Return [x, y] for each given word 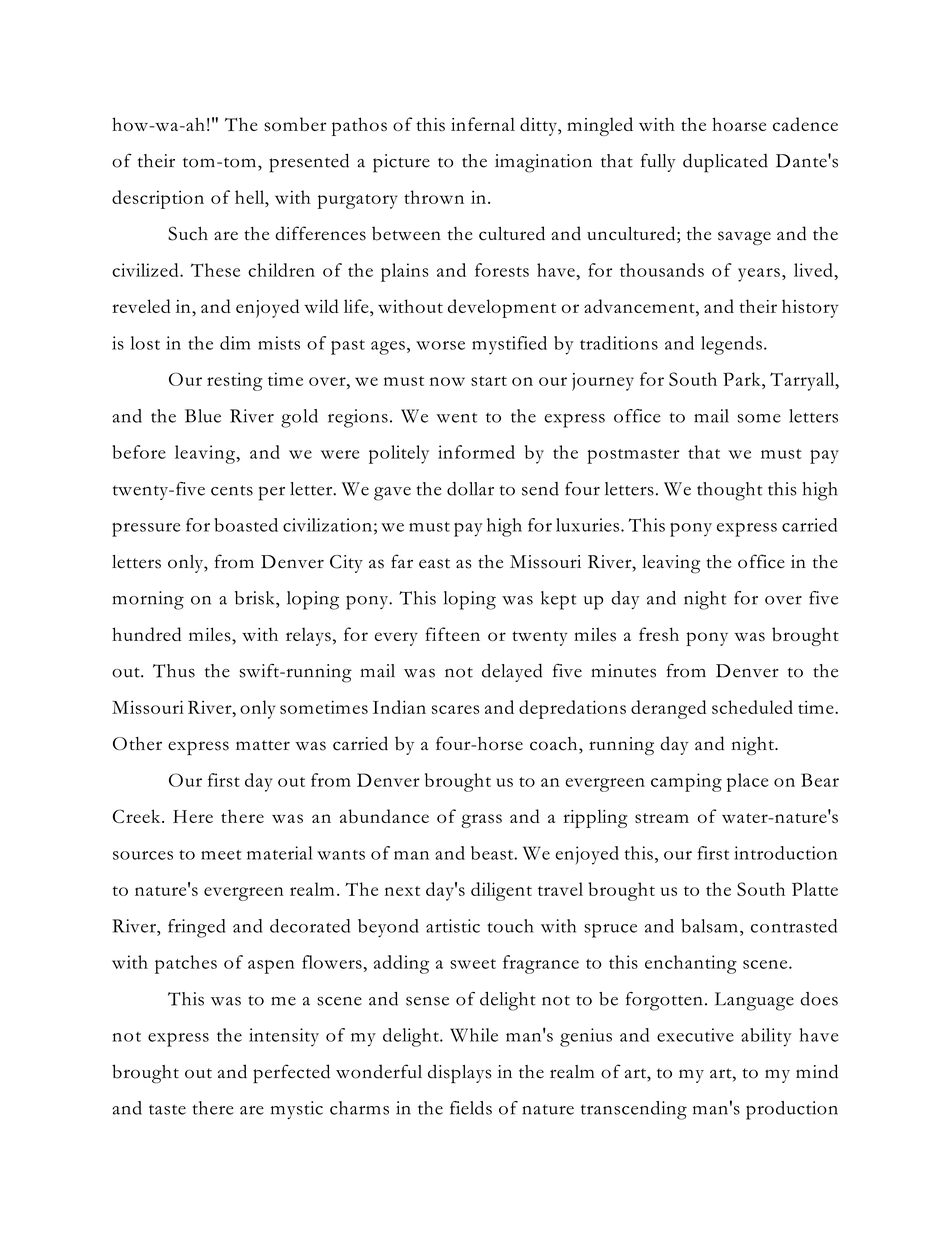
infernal [483, 124]
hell [251, 197]
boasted [246, 525]
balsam [709, 926]
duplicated [725, 163]
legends [731, 345]
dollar [470, 489]
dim [235, 343]
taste [167, 1109]
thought [729, 491]
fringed [196, 928]
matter [263, 745]
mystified [509, 345]
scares [455, 709]
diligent [501, 891]
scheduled [752, 707]
